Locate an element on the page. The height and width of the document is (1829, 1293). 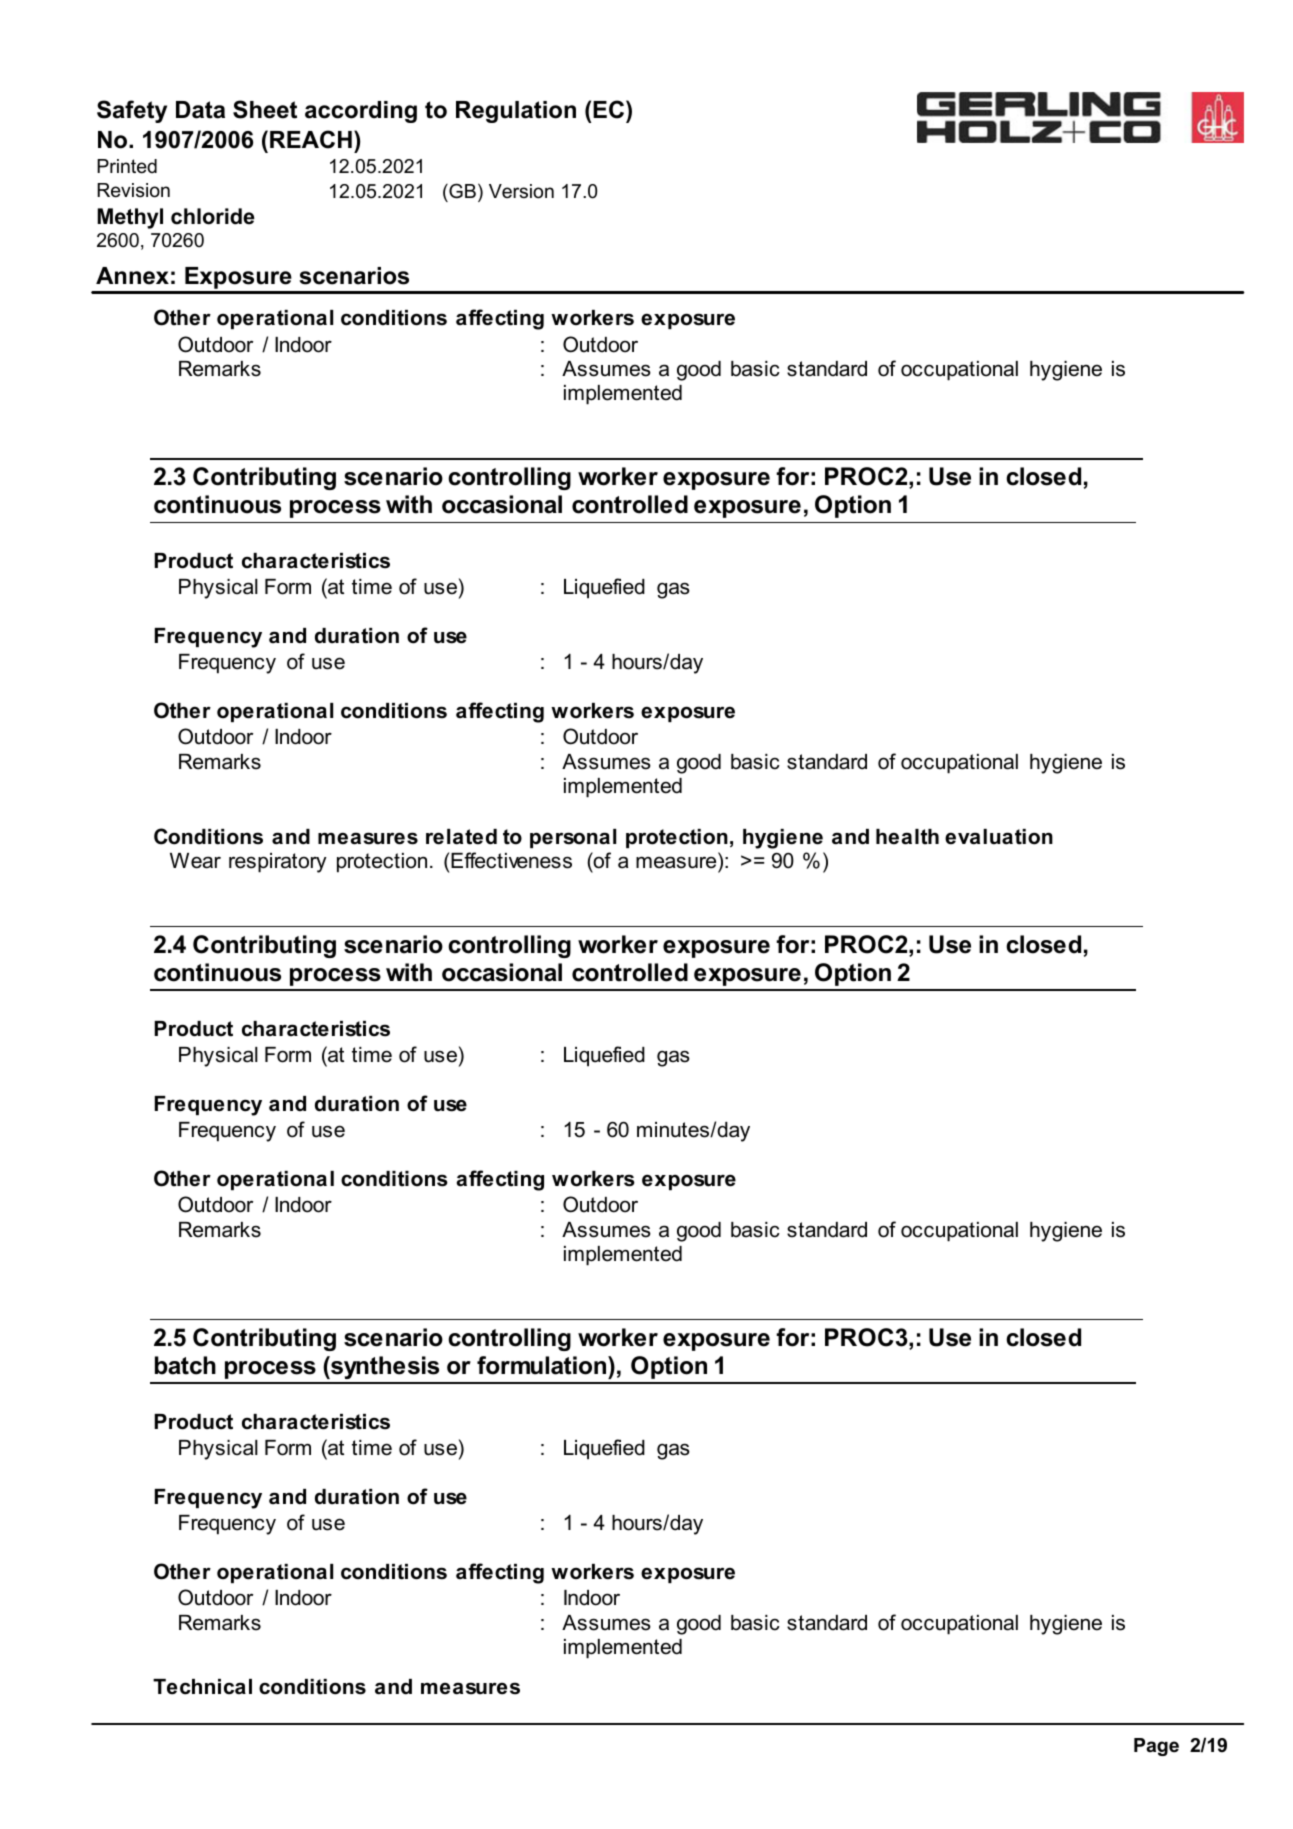
Technical is located at coordinates (202, 1687).
